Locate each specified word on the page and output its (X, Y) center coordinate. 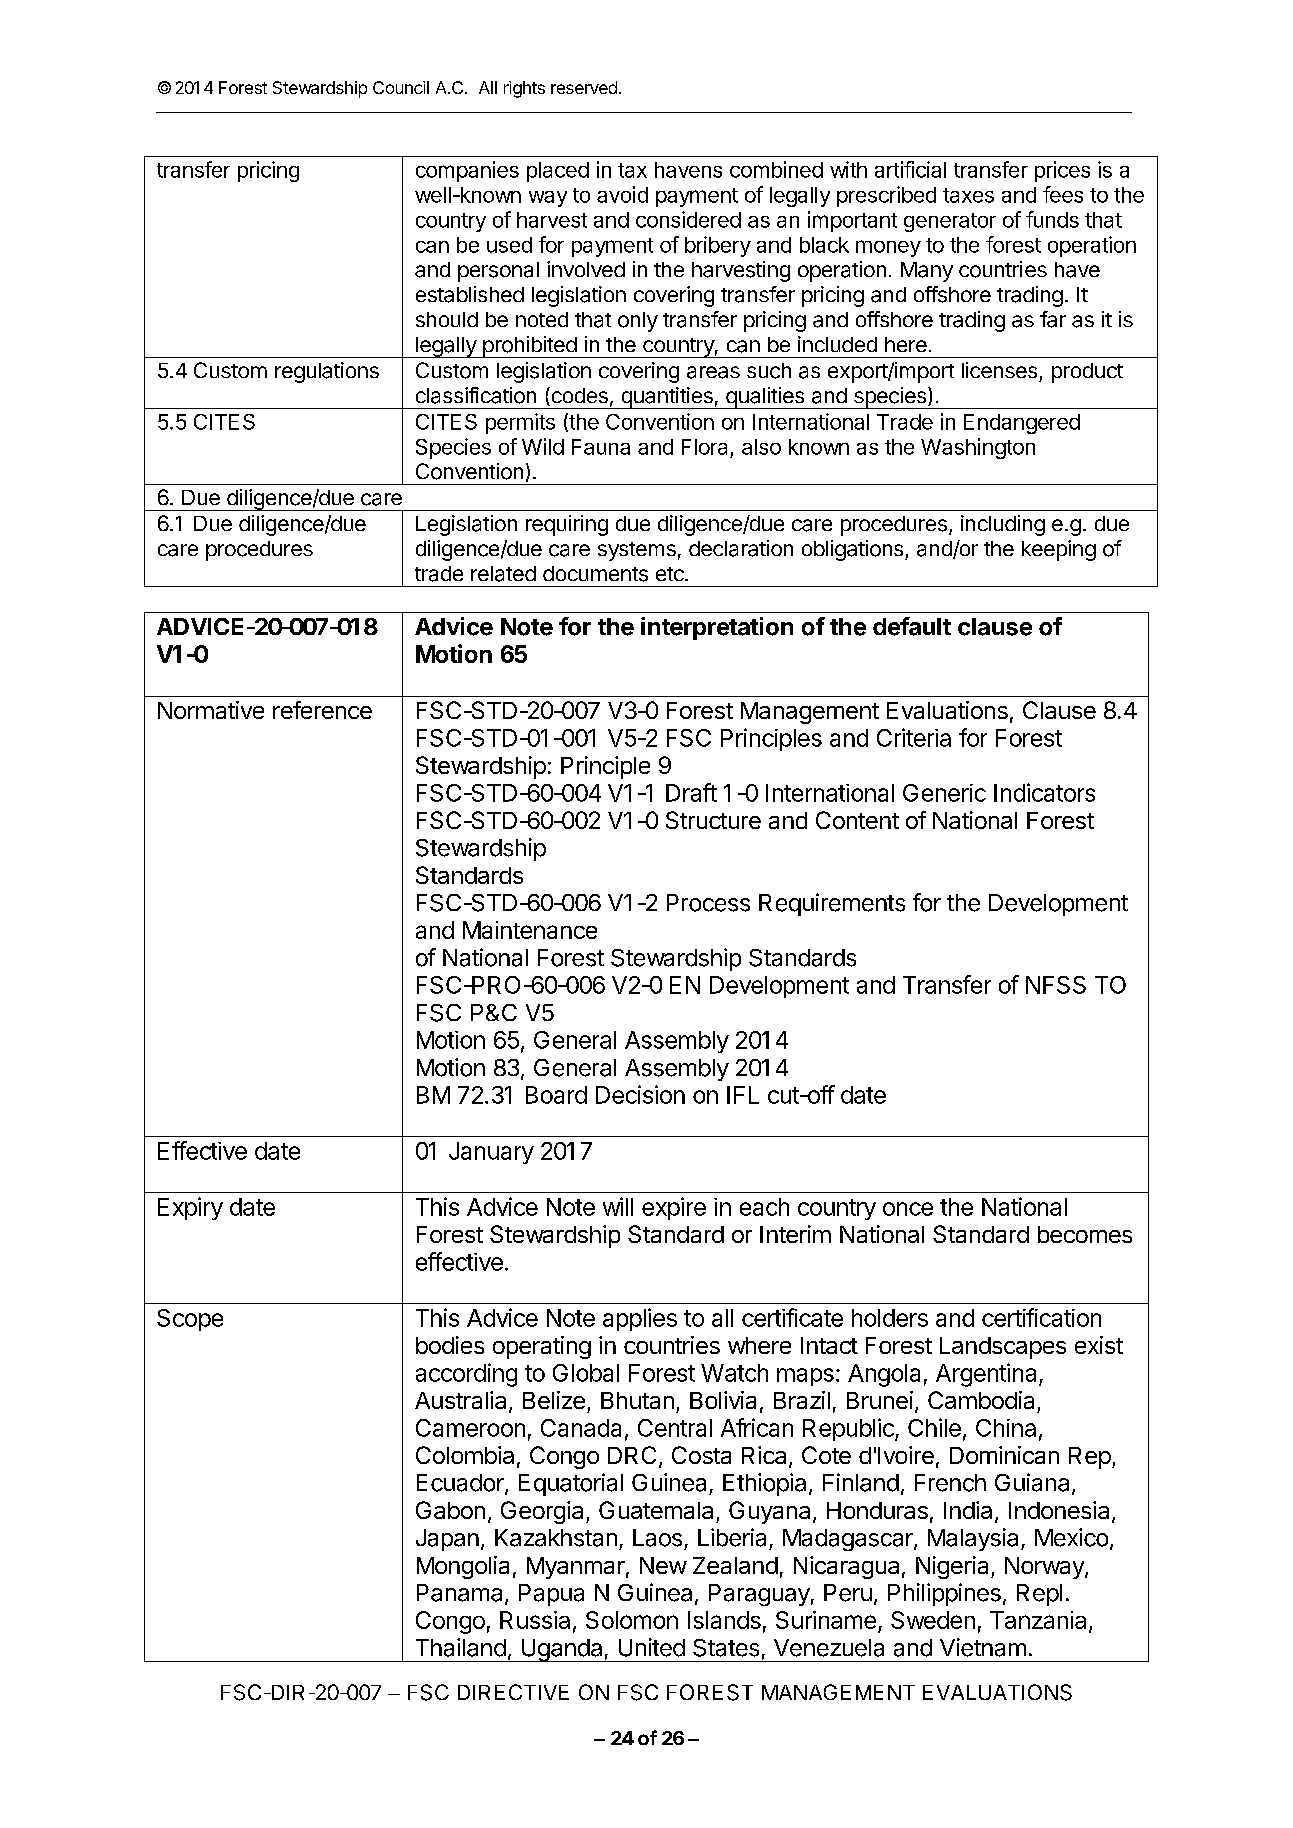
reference (322, 710)
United (652, 1647)
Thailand (461, 1647)
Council (401, 87)
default (912, 626)
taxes (968, 195)
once (908, 1209)
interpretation (717, 628)
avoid (622, 194)
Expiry (190, 1208)
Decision (640, 1094)
